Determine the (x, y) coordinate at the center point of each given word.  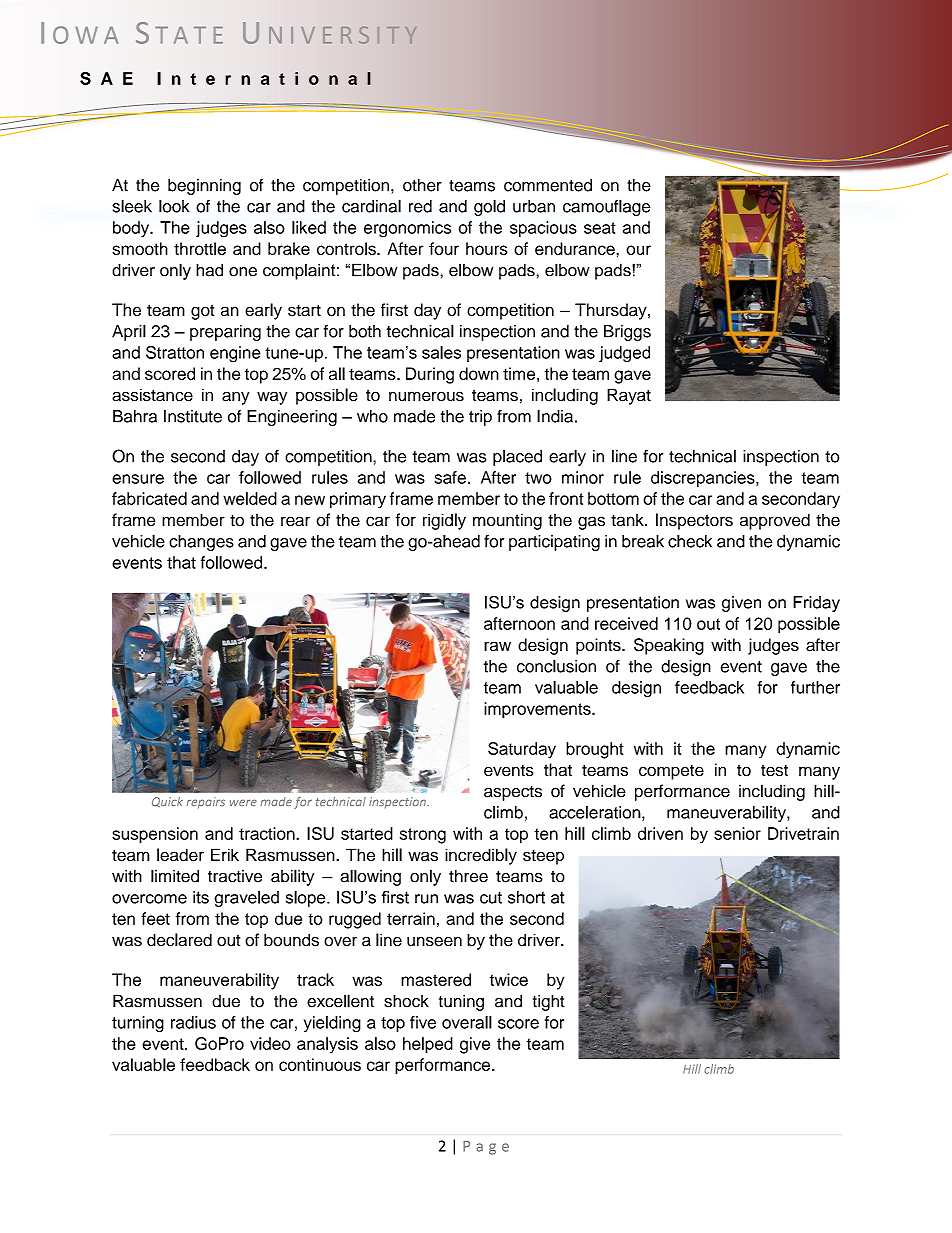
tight (549, 1002)
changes (201, 543)
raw (497, 646)
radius (193, 1022)
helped (428, 1045)
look (174, 206)
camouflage (607, 207)
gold (489, 207)
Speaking (669, 646)
